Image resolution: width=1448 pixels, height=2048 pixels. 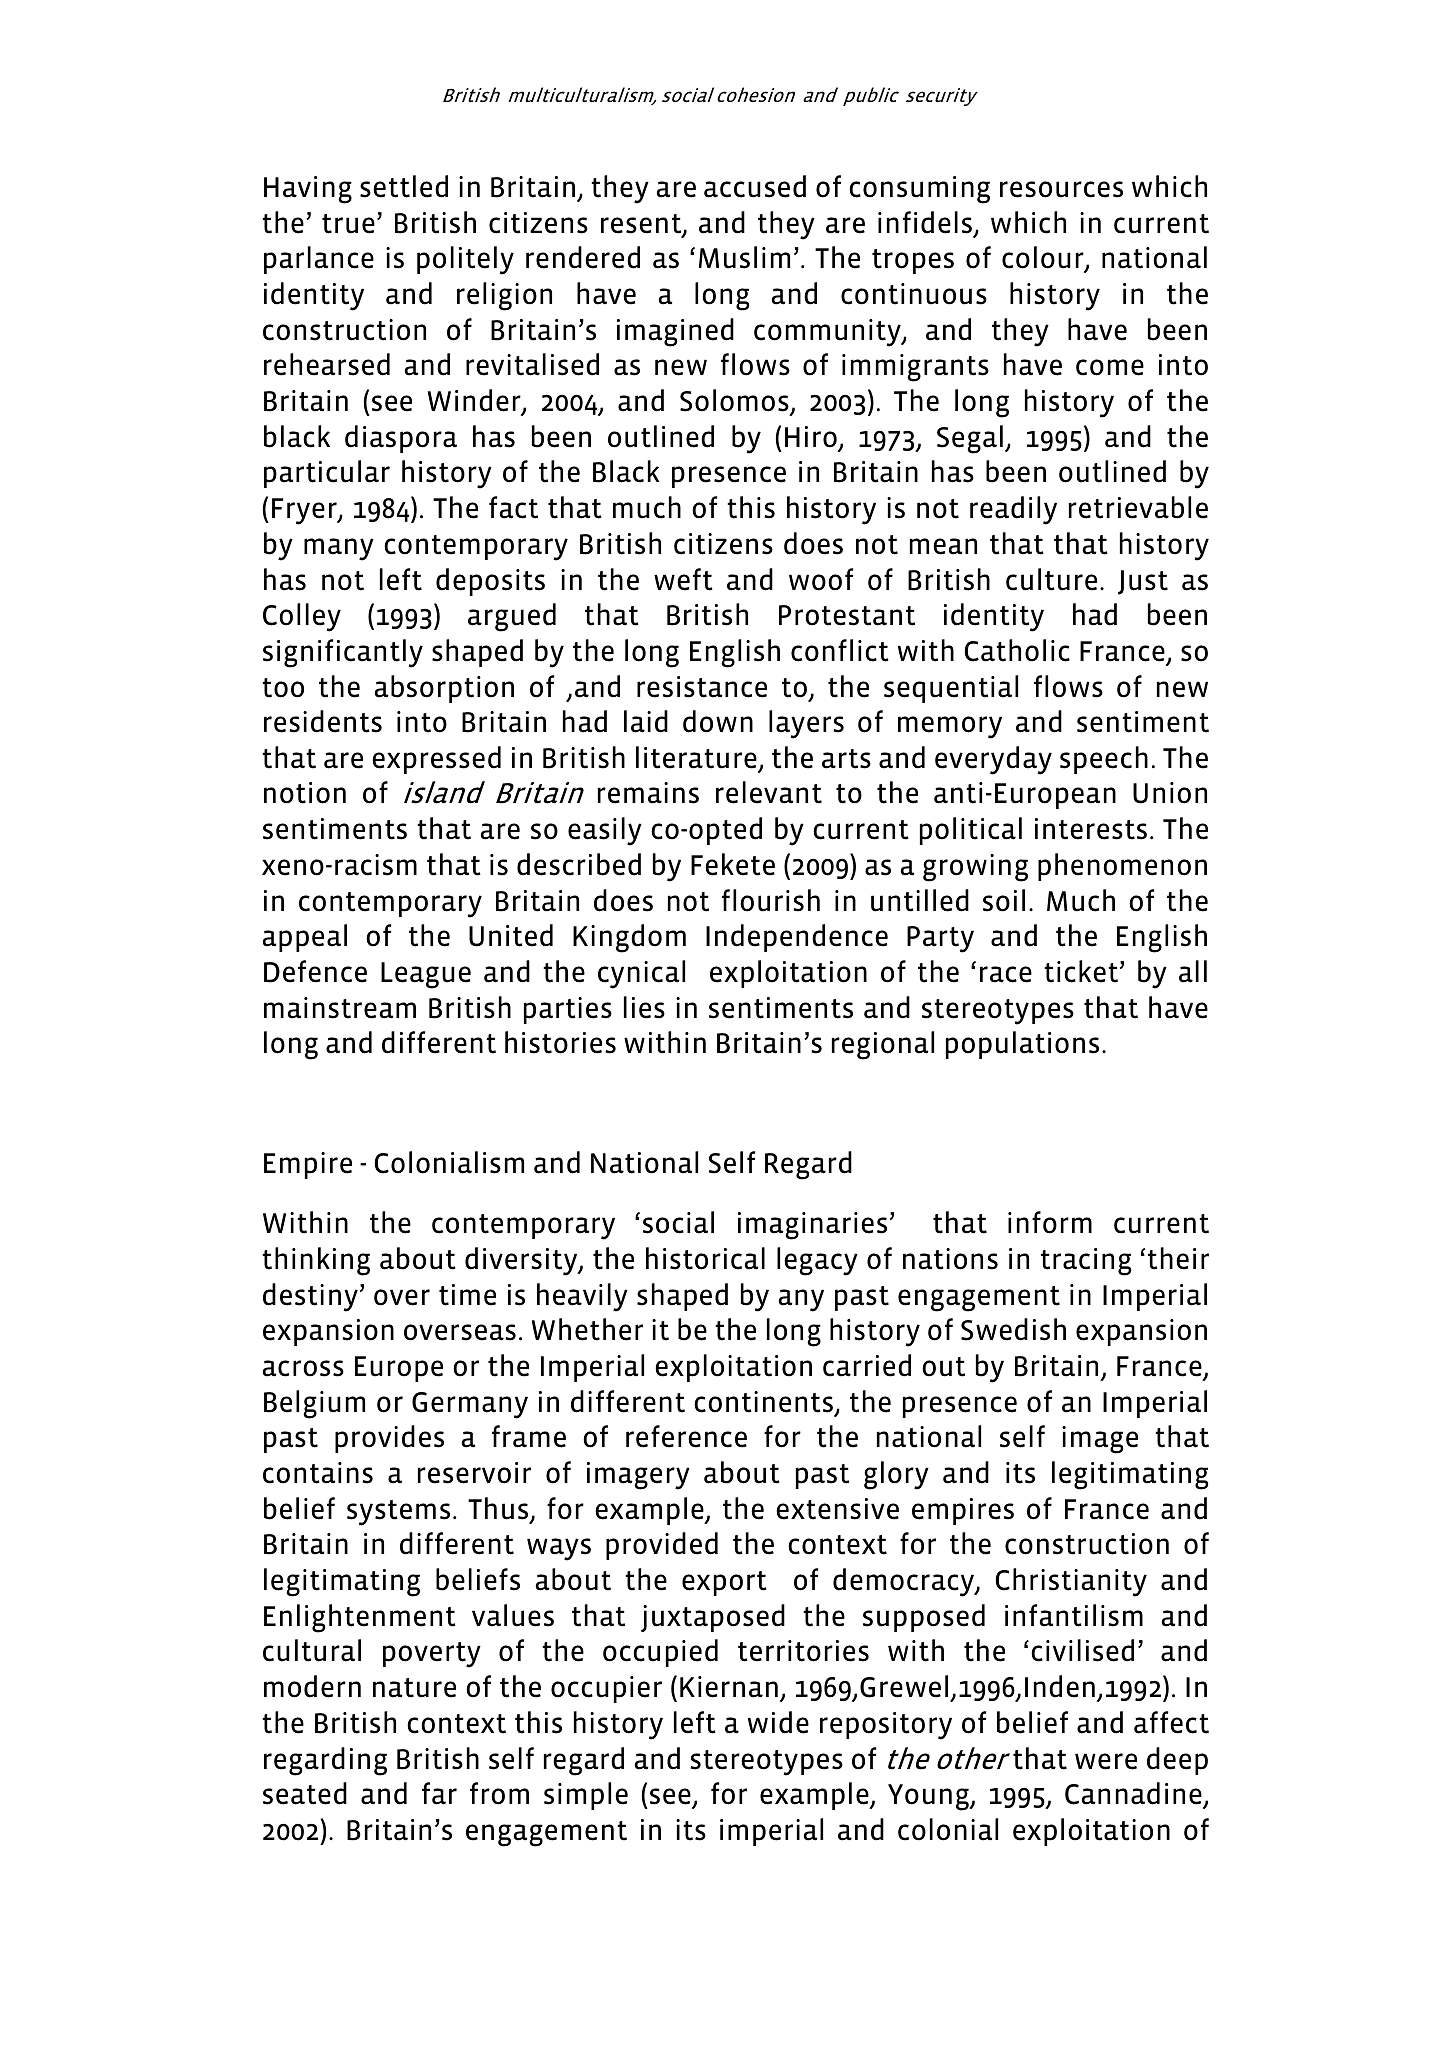 What do you see at coordinates (426, 975) in the image?
I see `League` at bounding box center [426, 975].
